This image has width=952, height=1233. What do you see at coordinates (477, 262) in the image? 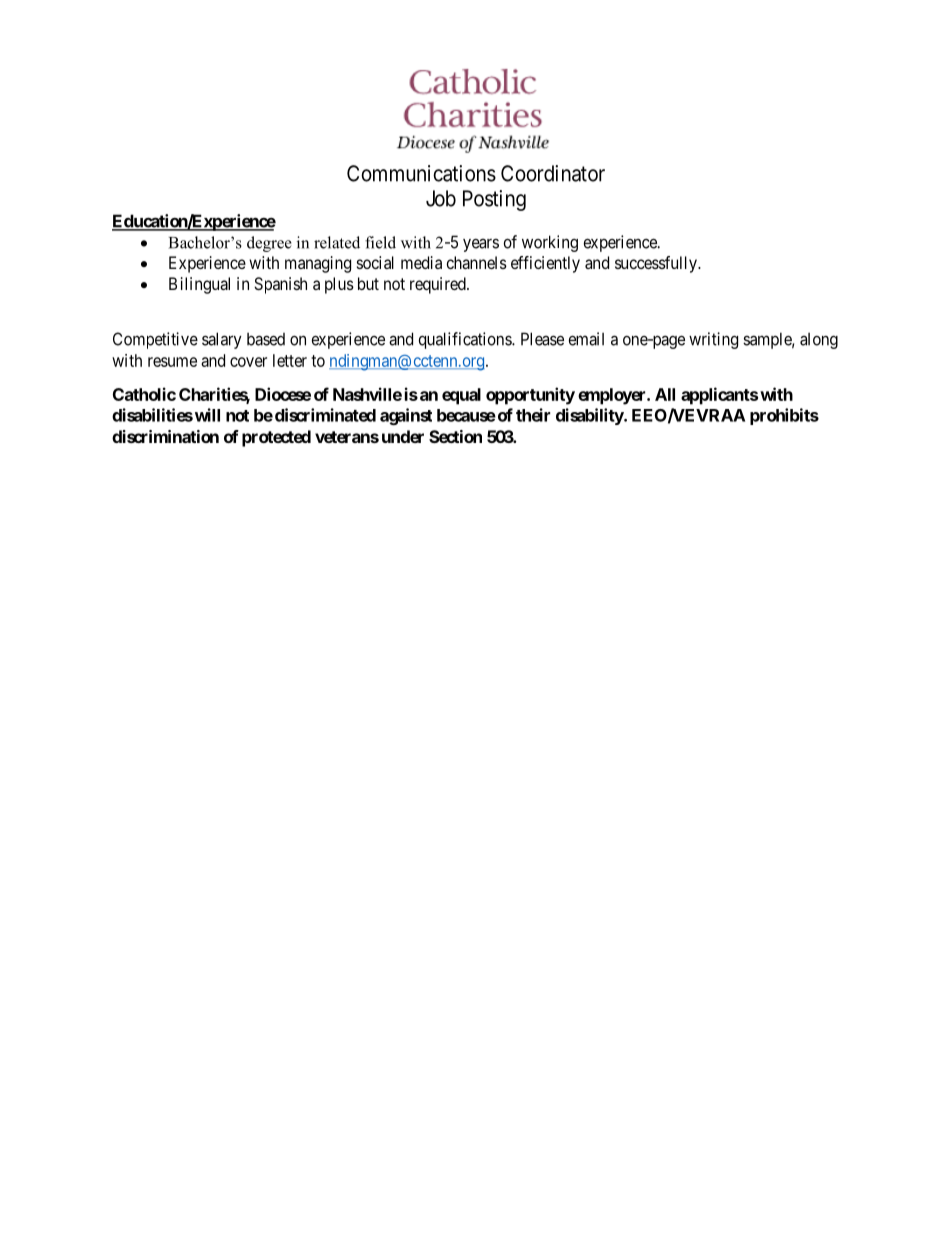
I see `channels` at bounding box center [477, 262].
